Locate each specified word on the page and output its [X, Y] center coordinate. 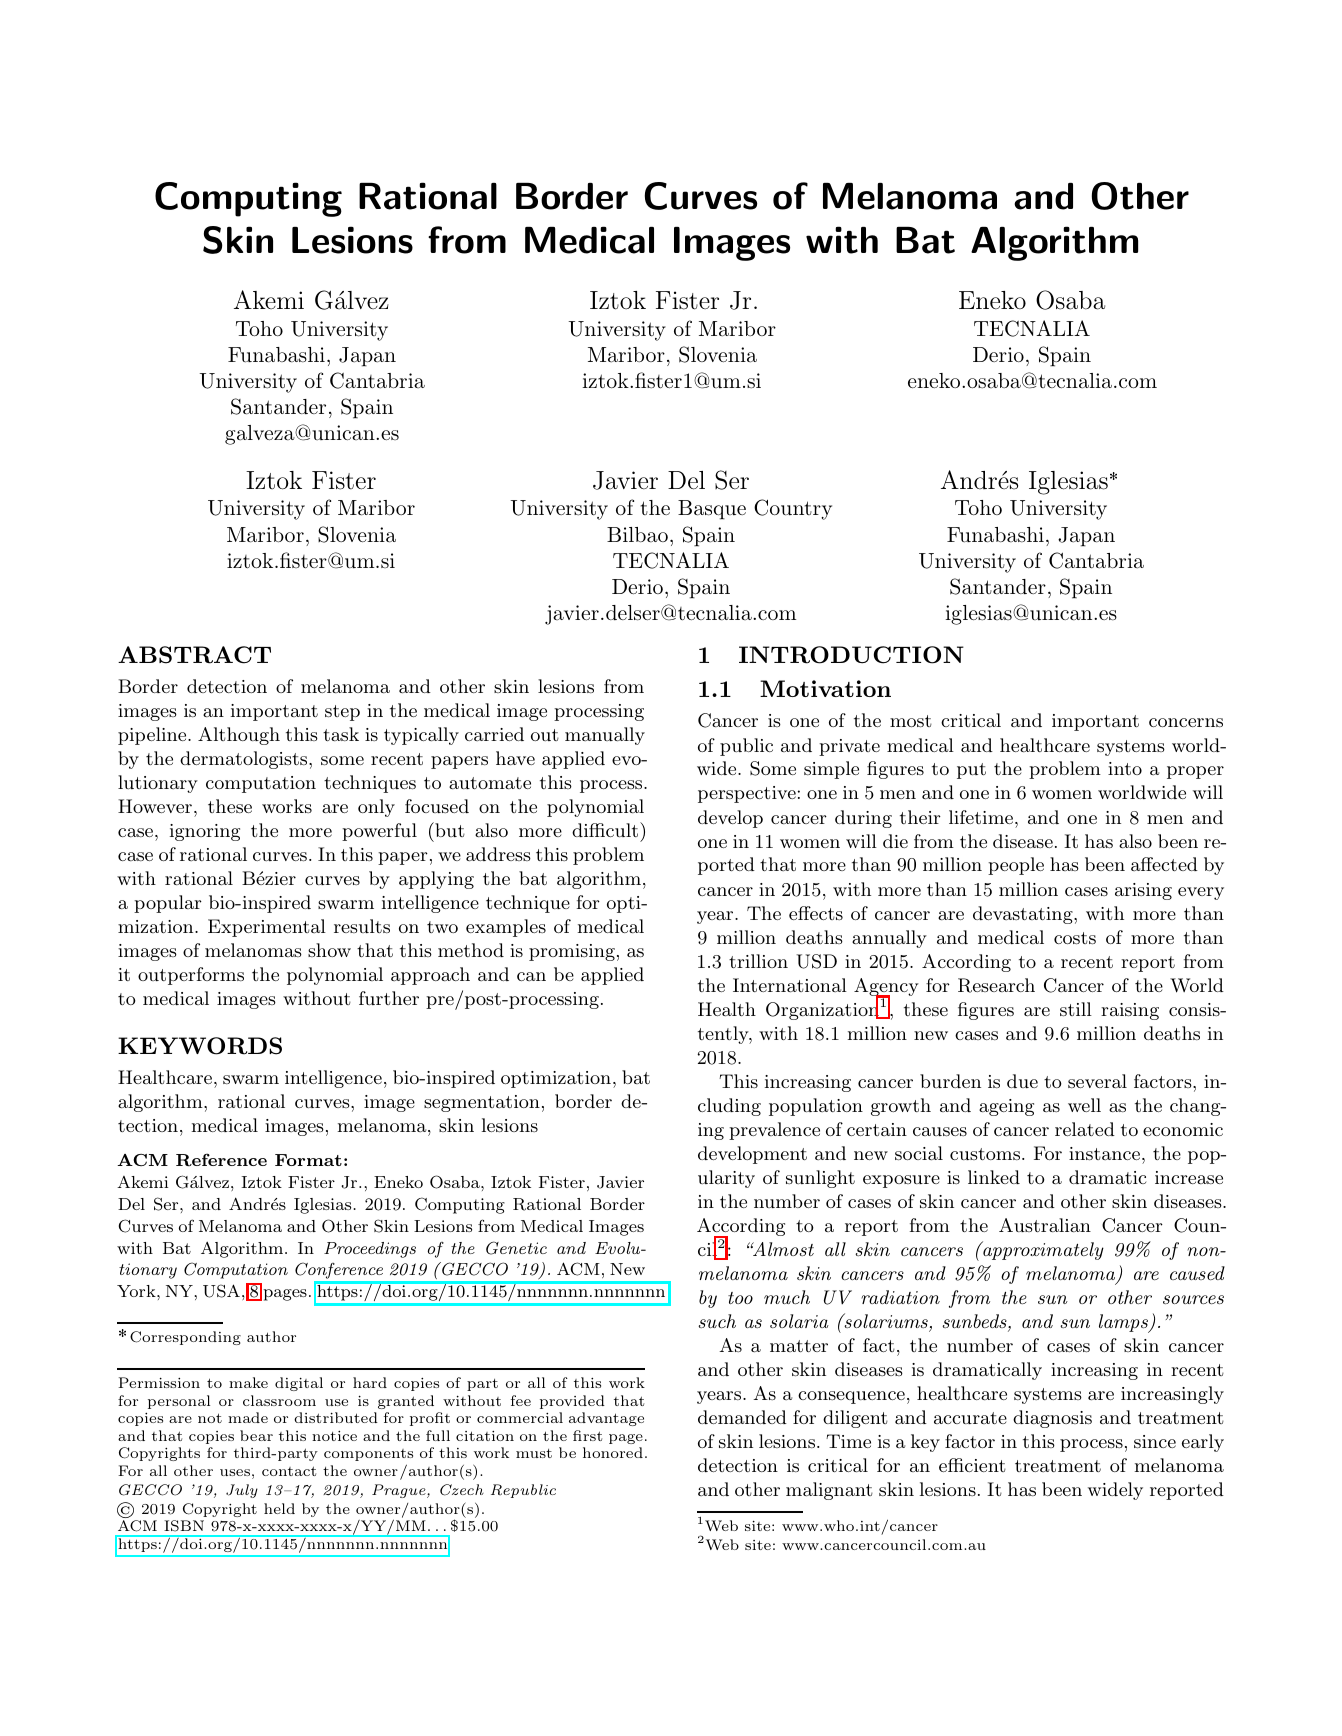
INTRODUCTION [851, 655]
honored [613, 1452]
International [790, 985]
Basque [712, 510]
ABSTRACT [194, 655]
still [1076, 1009]
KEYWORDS [200, 1046]
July [242, 1491]
